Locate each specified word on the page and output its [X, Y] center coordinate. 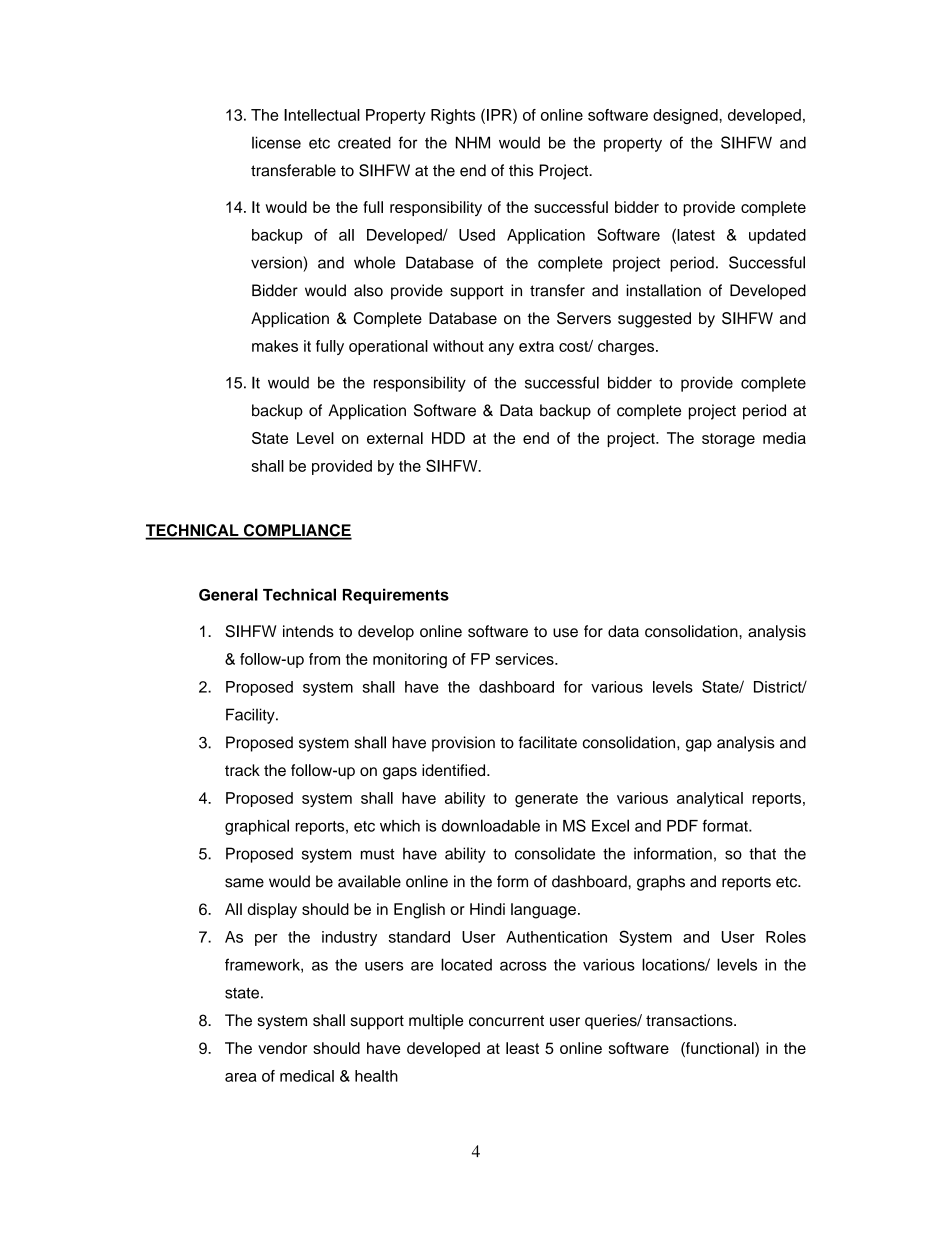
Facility [251, 716]
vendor [282, 1048]
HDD [448, 438]
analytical [710, 799]
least [522, 1048]
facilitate [548, 742]
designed [686, 116]
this [521, 170]
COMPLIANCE [296, 531]
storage [728, 440]
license [276, 142]
